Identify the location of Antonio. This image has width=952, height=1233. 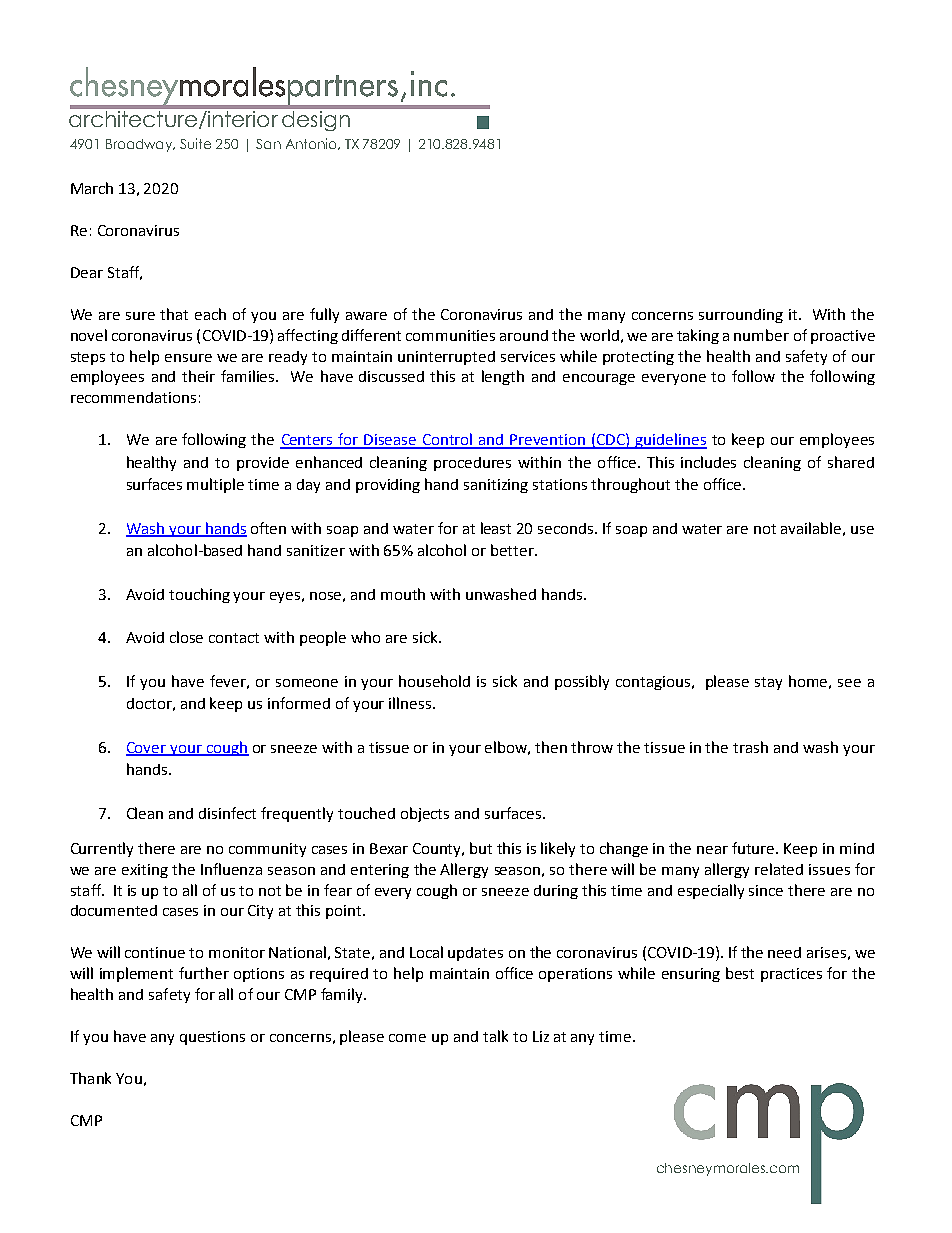
(313, 144).
